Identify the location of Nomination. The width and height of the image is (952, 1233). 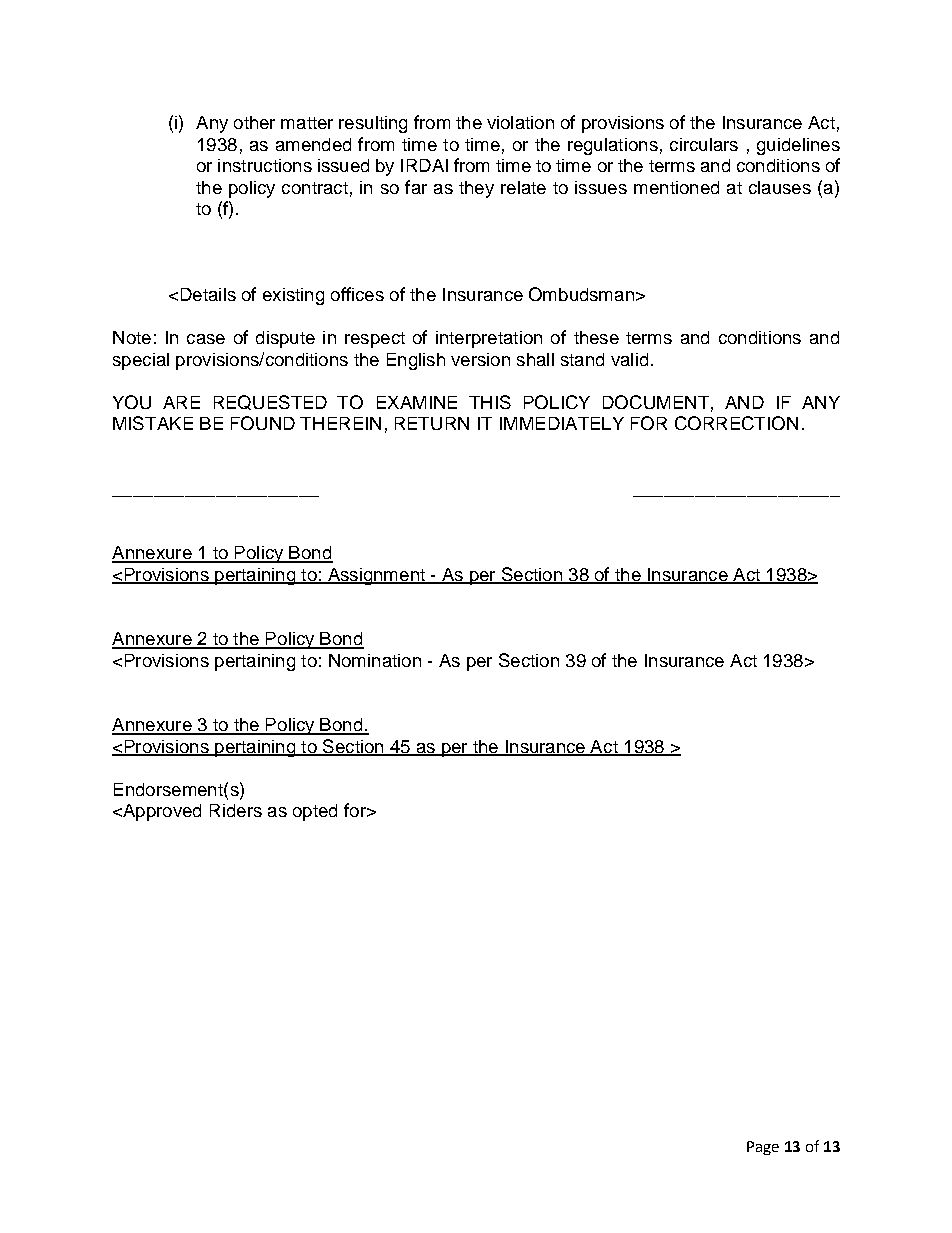
(375, 660).
